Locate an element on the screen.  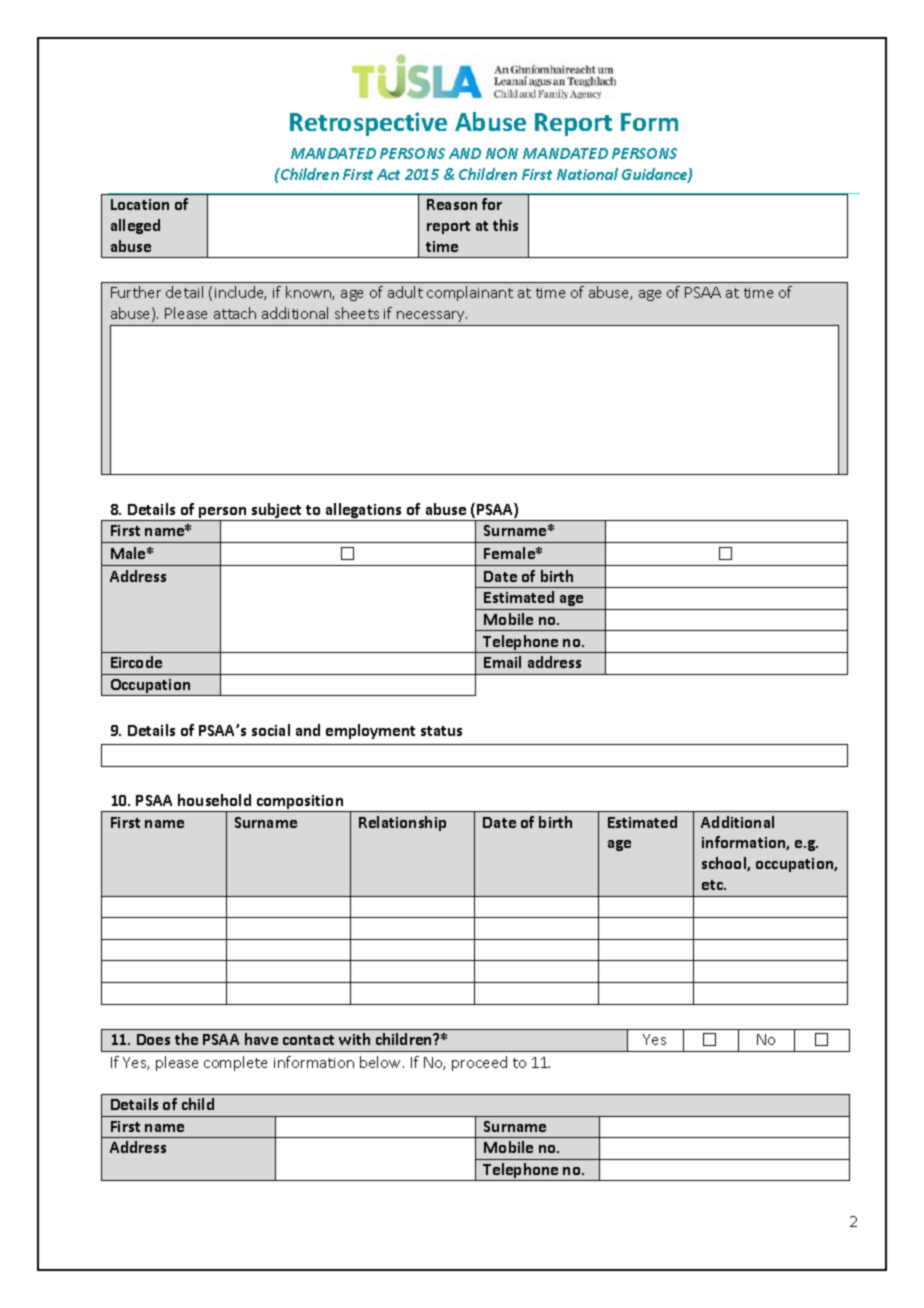
Email is located at coordinates (502, 662).
